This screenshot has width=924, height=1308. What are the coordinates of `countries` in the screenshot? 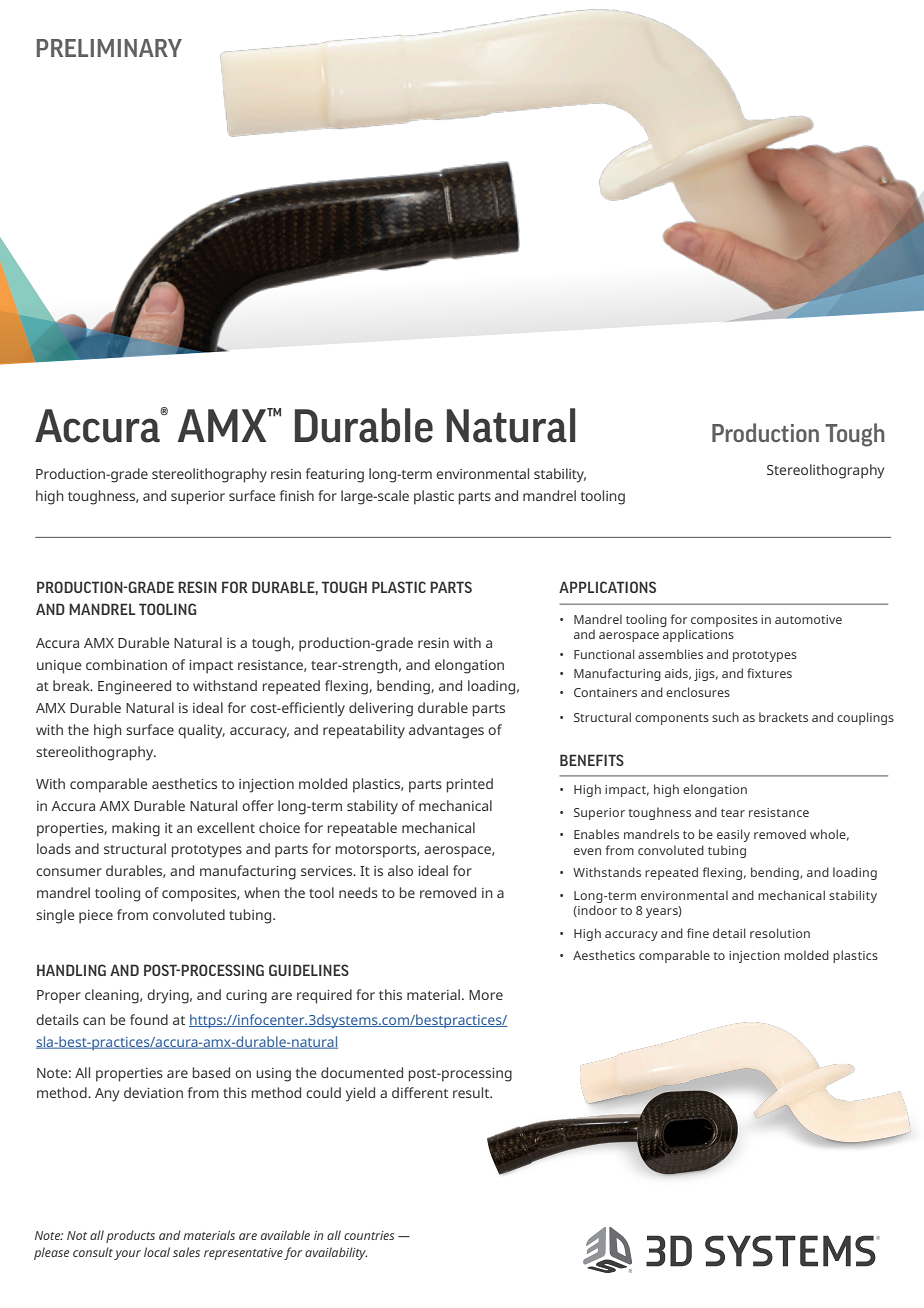 It's located at (369, 1235).
